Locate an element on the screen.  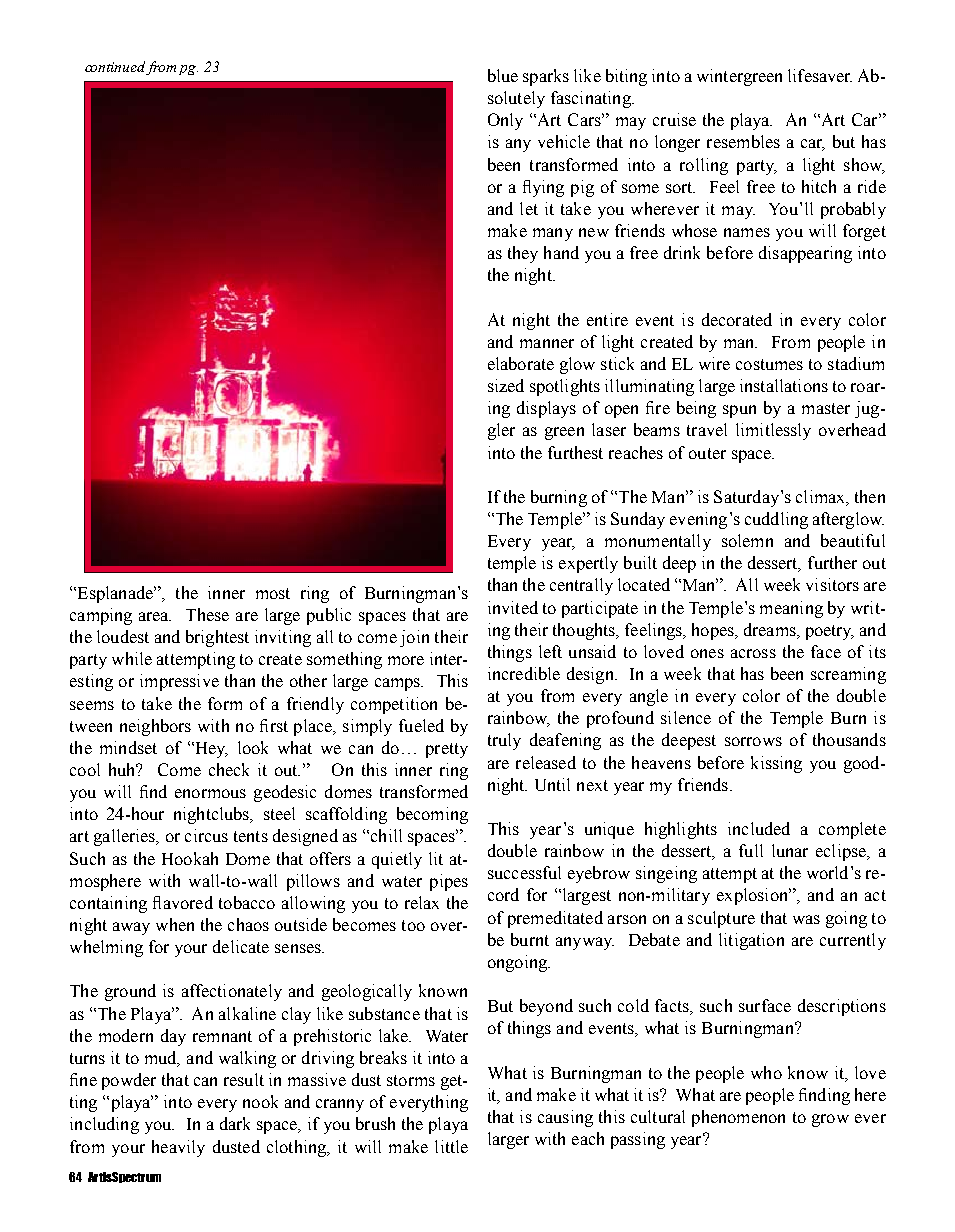
Only is located at coordinates (505, 121).
